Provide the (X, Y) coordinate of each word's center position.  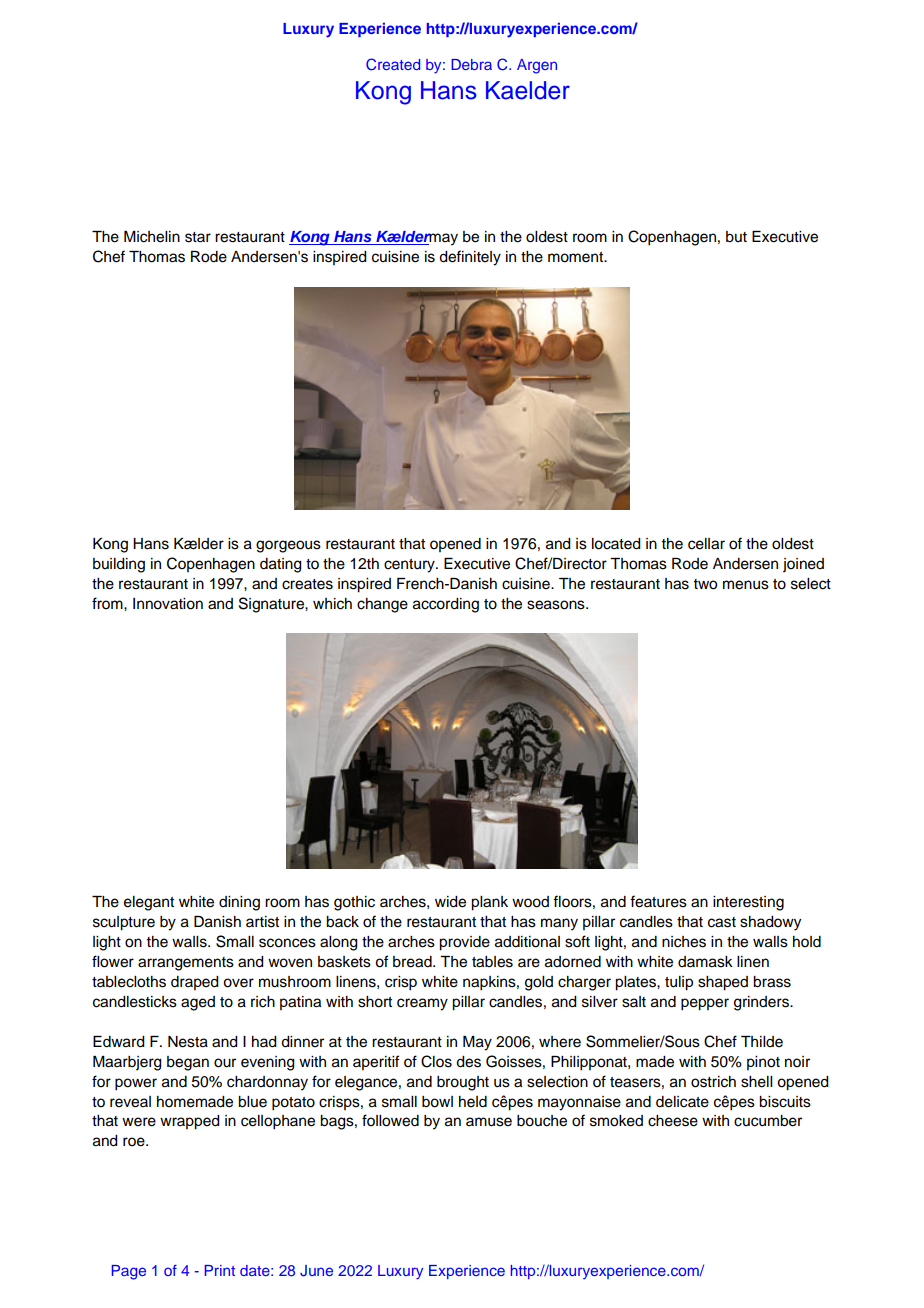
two (705, 584)
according (446, 605)
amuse (489, 1122)
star (198, 237)
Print (220, 1270)
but (736, 237)
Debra (472, 64)
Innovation (168, 604)
